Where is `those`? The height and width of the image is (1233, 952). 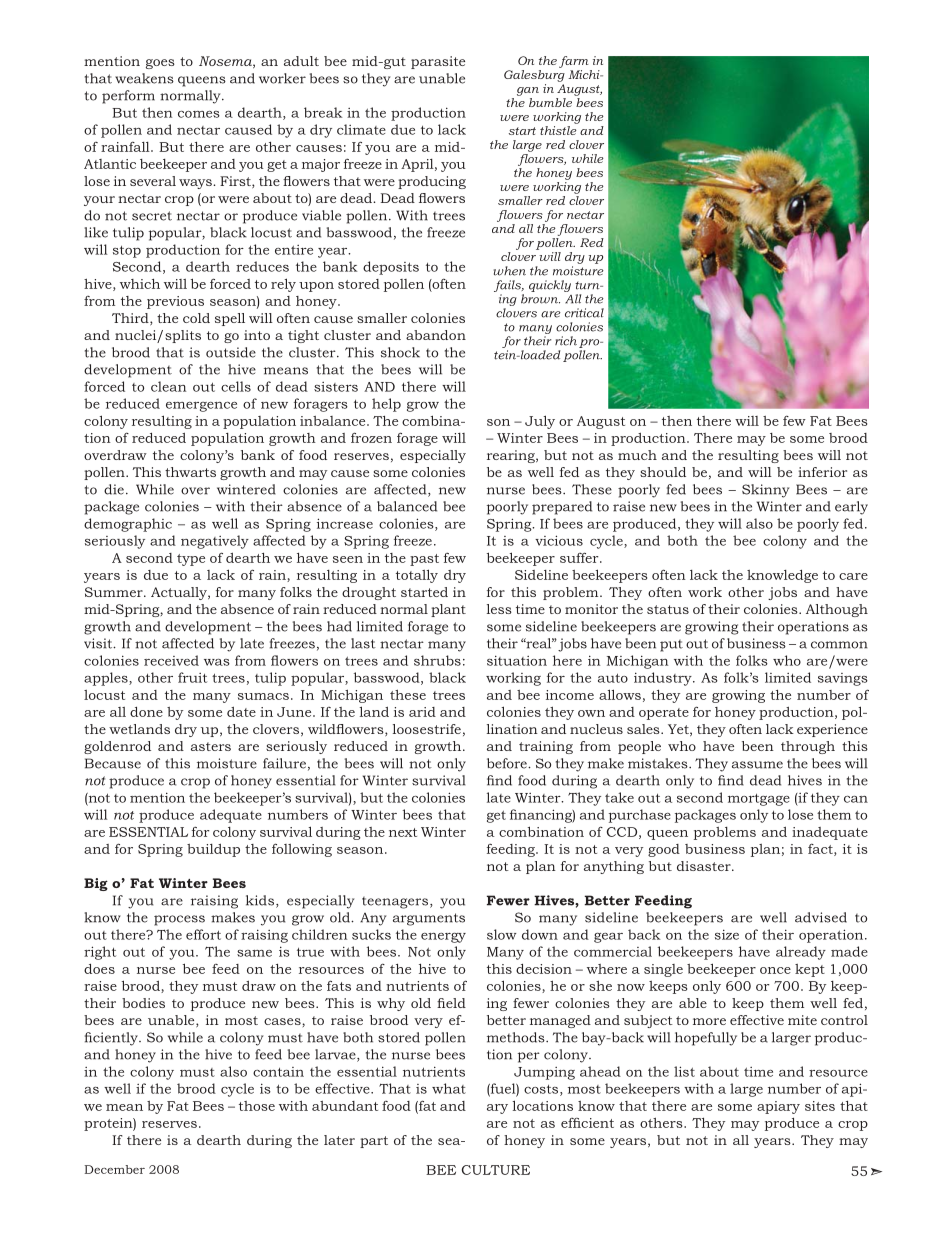
those is located at coordinates (257, 1106).
